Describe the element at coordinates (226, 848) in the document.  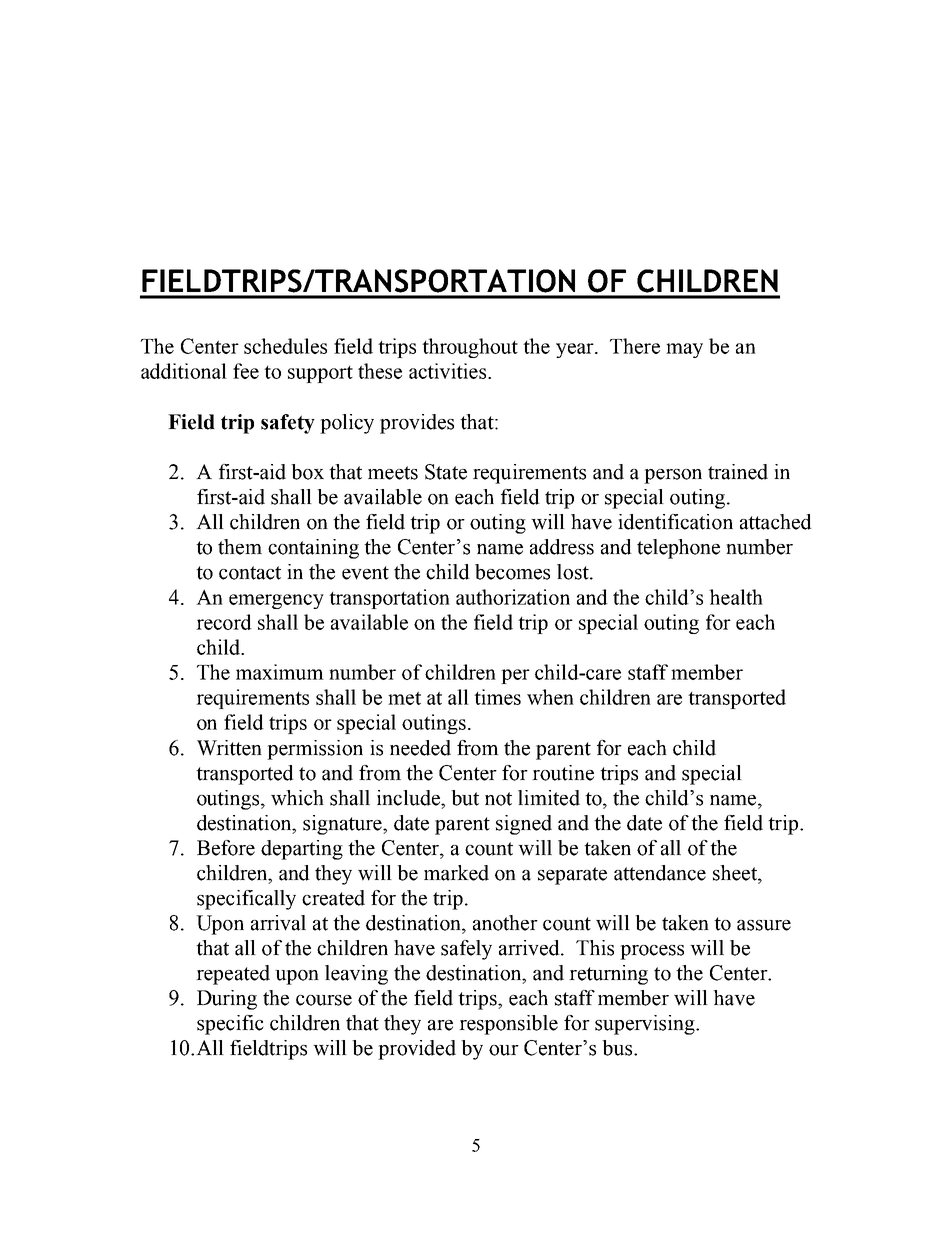
I see `Before` at that location.
